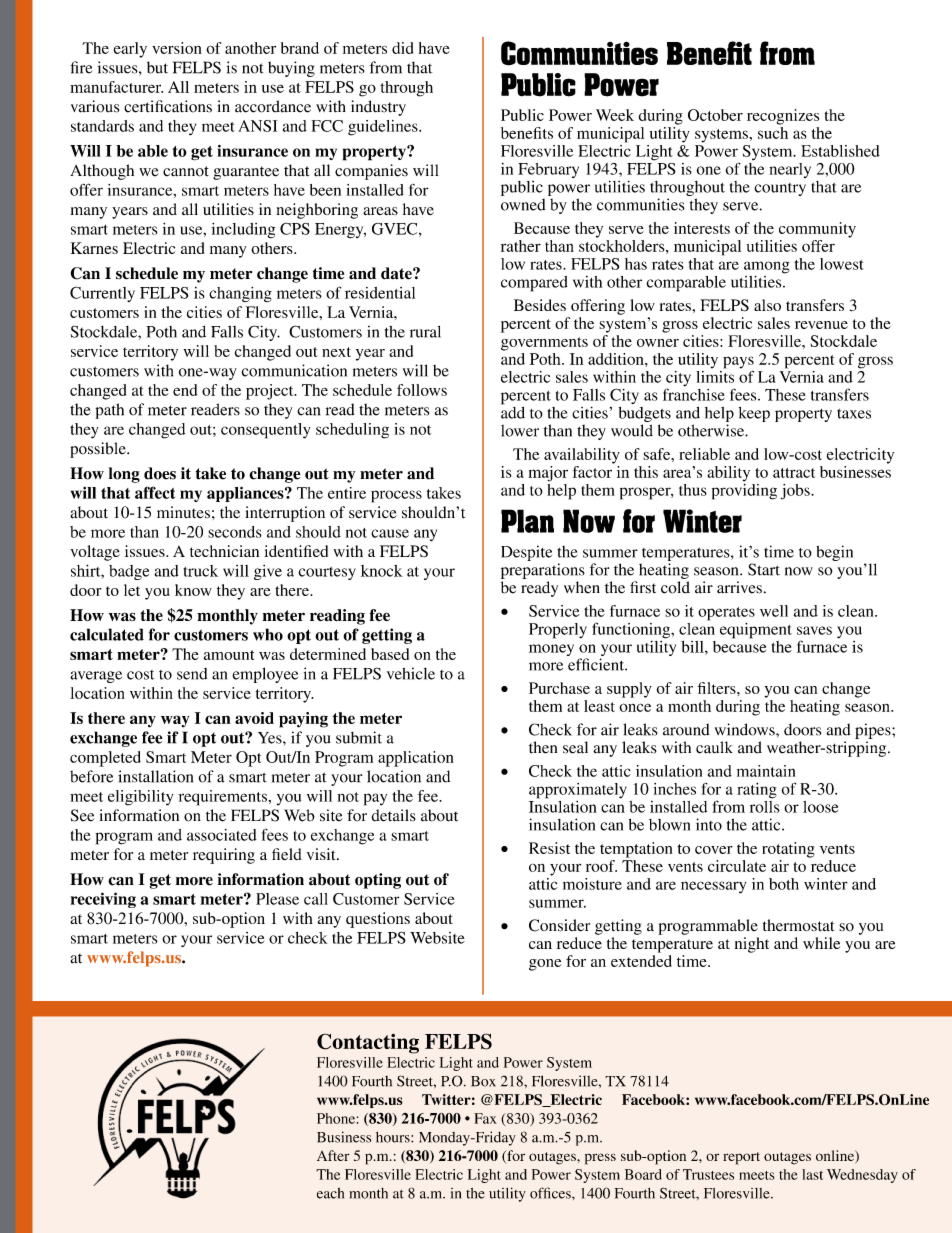 The width and height of the screenshot is (952, 1233). Describe the element at coordinates (157, 67) in the screenshot. I see `but` at that location.
